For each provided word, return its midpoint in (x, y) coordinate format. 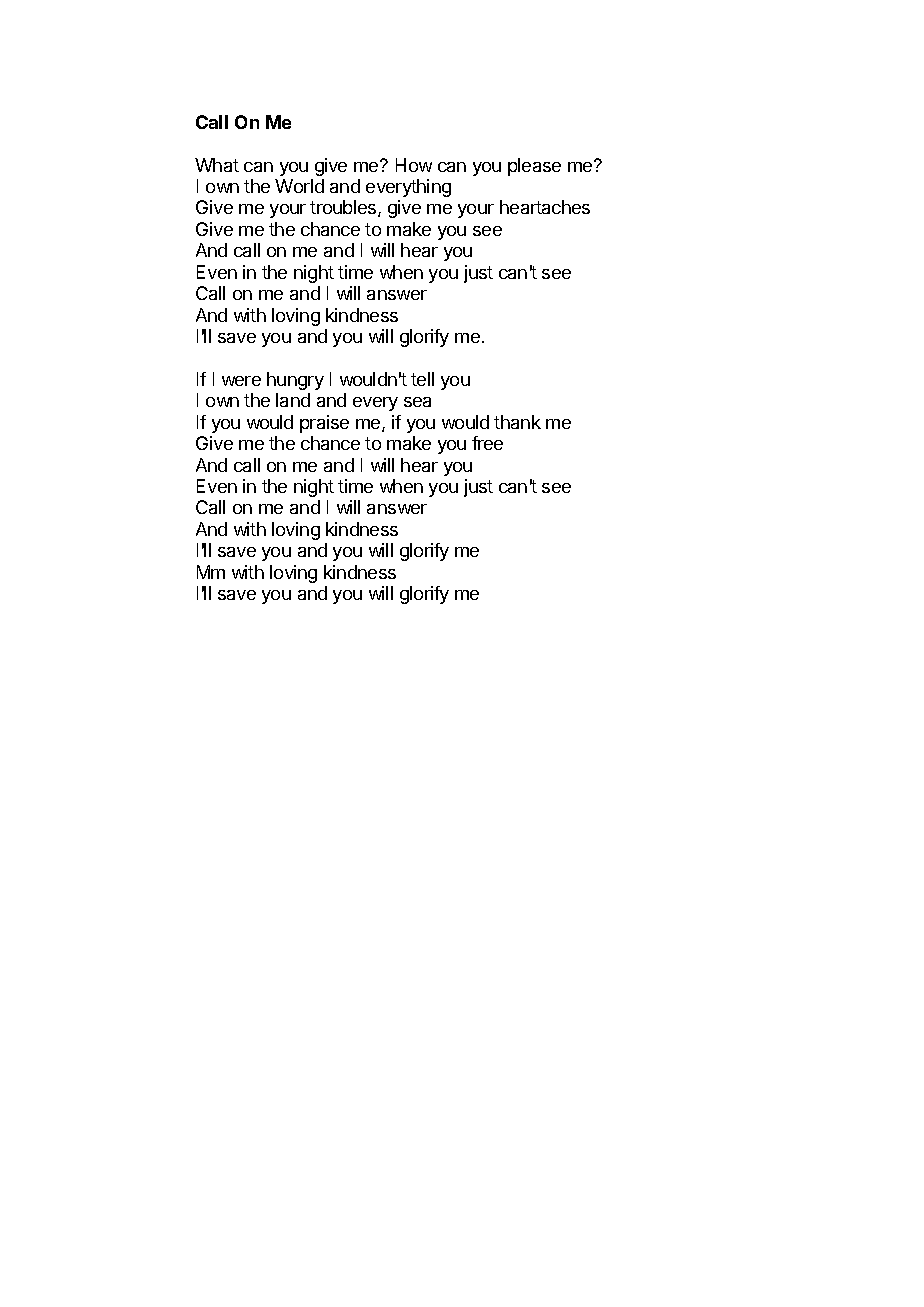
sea (417, 402)
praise (324, 424)
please (534, 167)
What (217, 165)
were (241, 381)
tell (422, 379)
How (414, 165)
